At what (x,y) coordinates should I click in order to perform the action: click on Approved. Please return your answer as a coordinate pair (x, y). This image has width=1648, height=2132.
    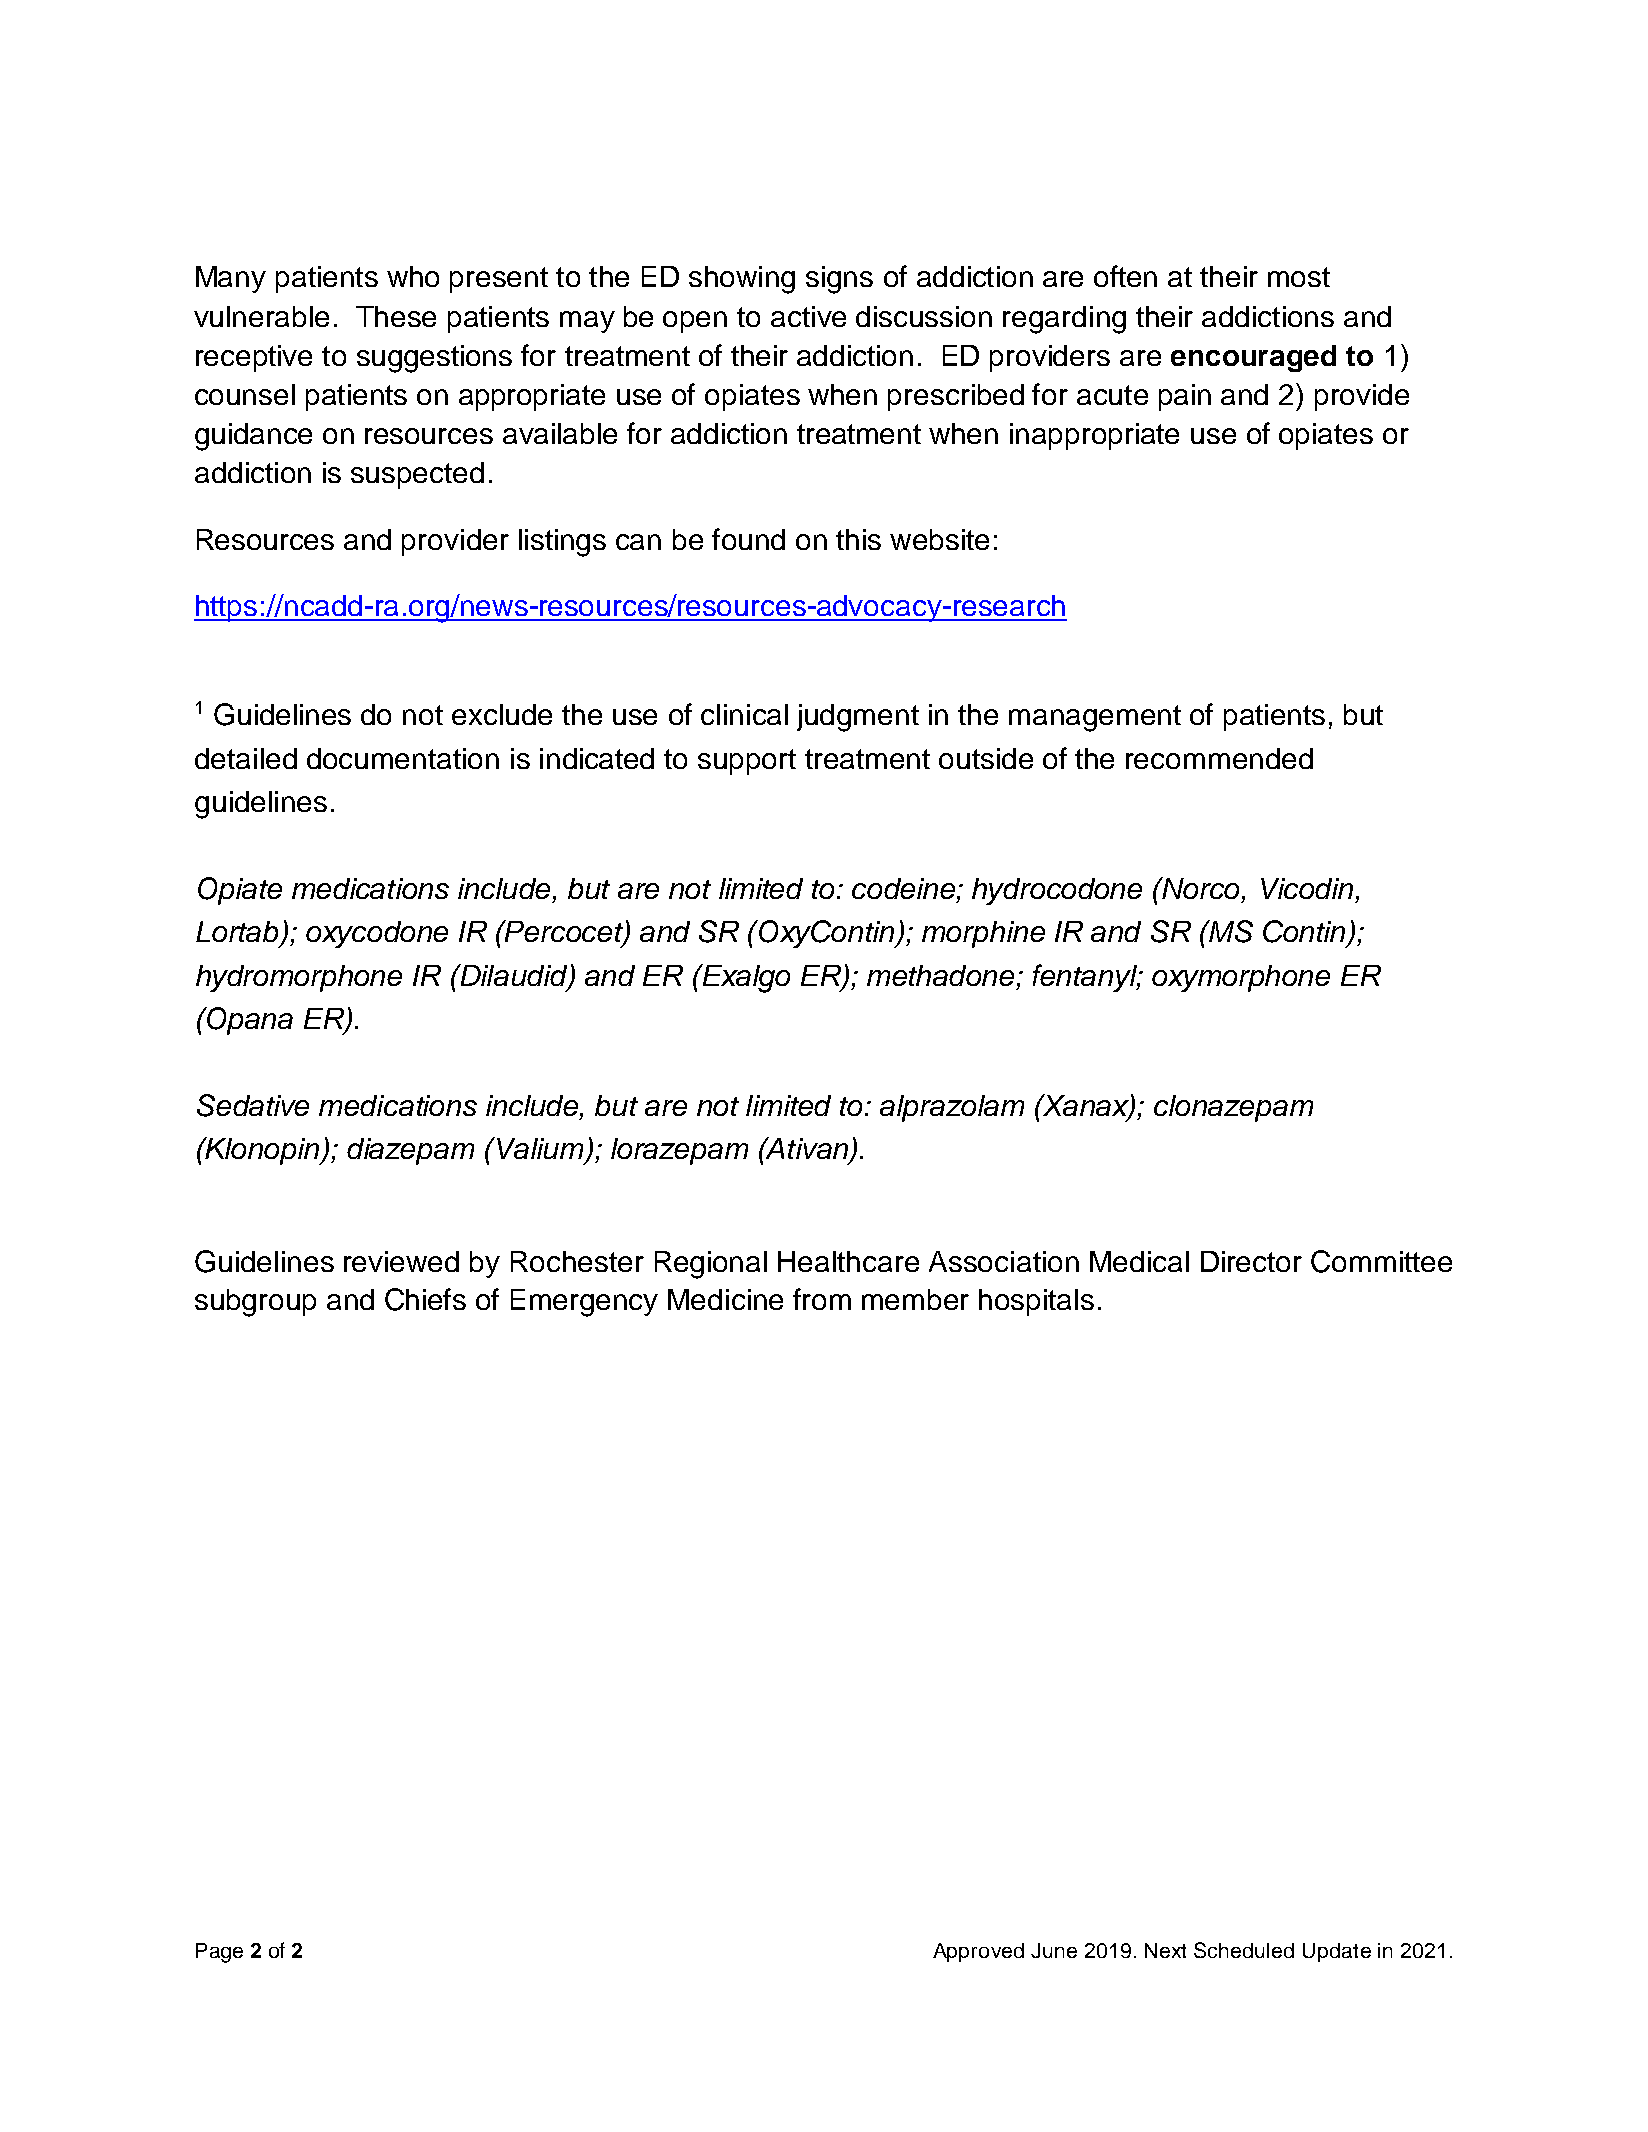
    Looking at the image, I should click on (978, 1952).
